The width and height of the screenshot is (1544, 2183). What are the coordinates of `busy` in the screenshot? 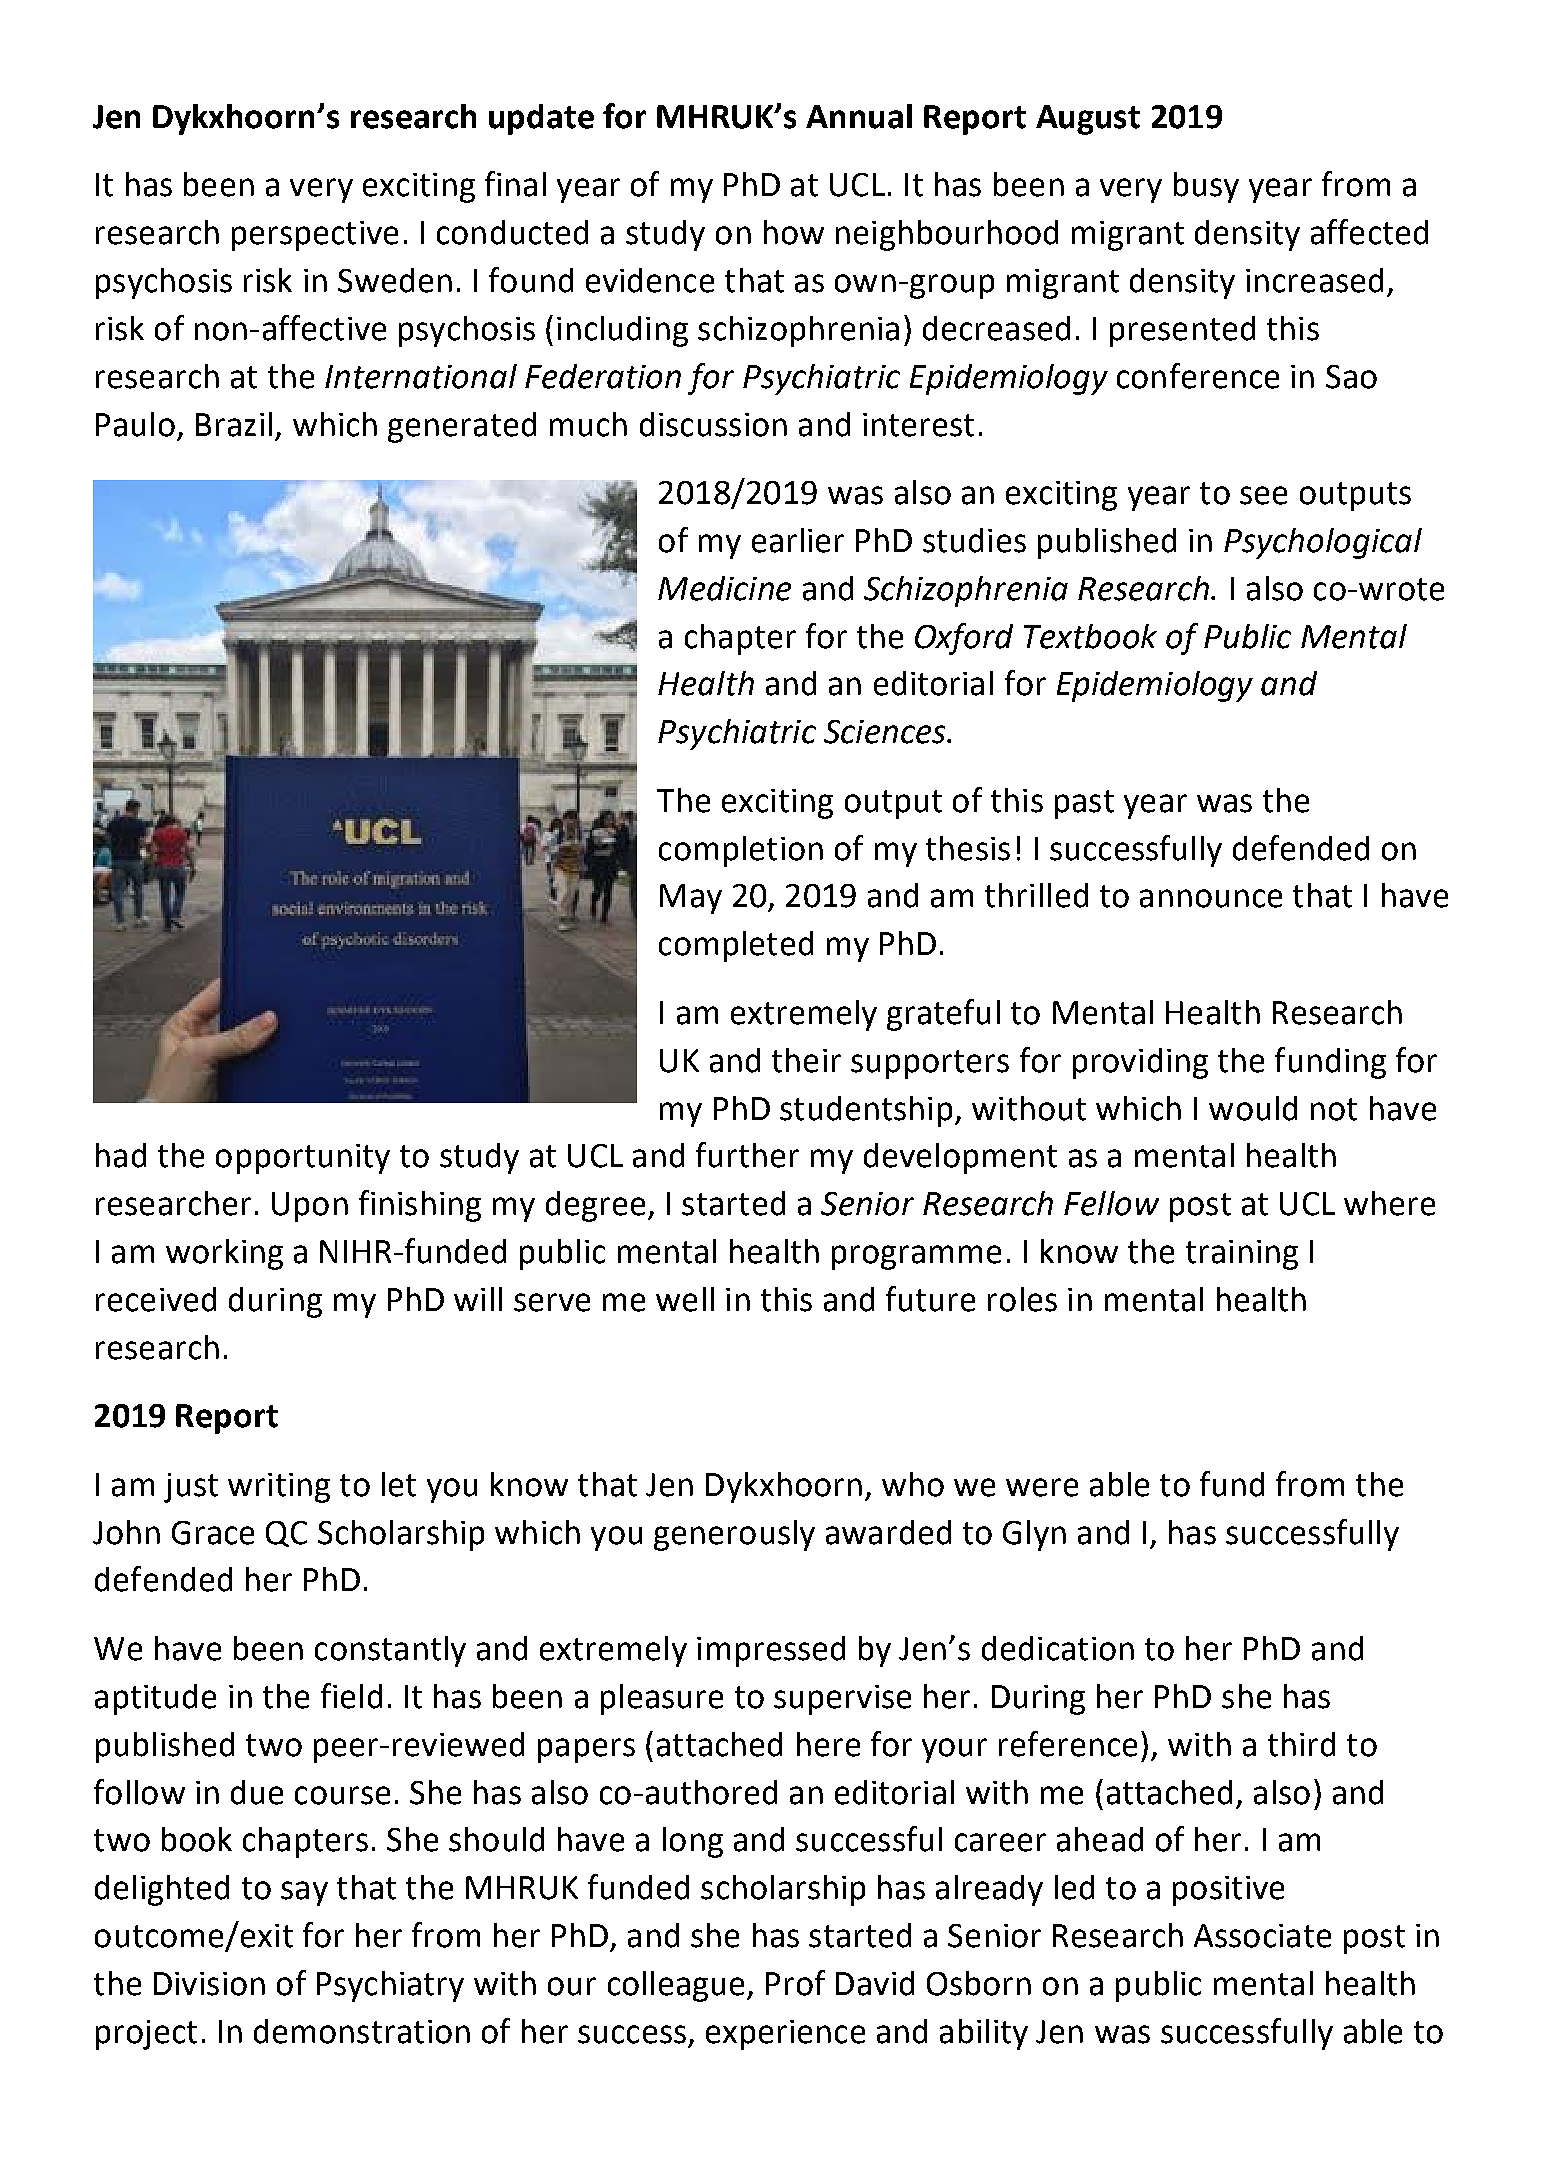 It's located at (1206, 187).
